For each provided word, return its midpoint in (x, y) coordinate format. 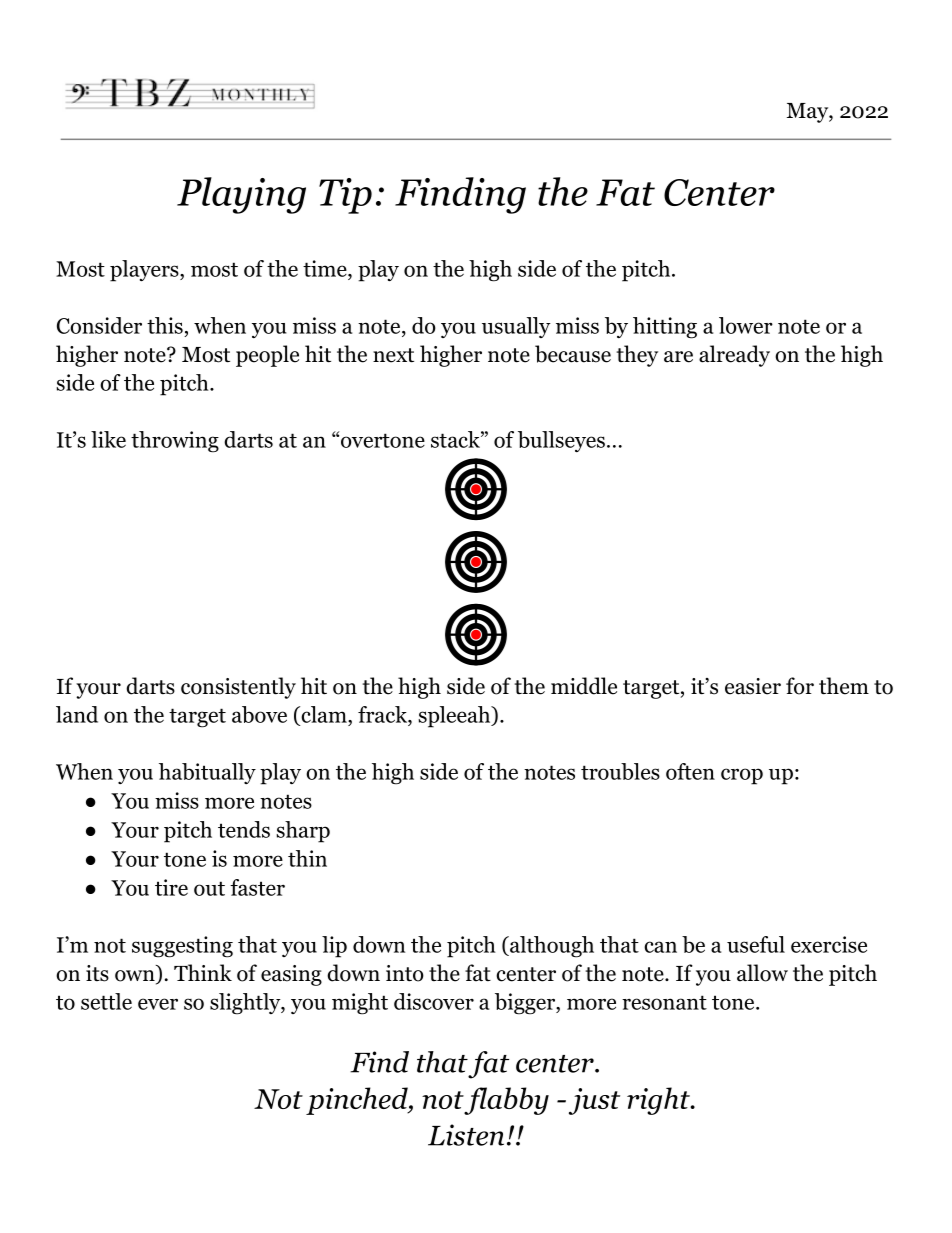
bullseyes (561, 441)
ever (158, 1004)
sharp (303, 832)
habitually (207, 773)
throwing (175, 442)
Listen (466, 1135)
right (659, 1101)
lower (746, 325)
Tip (345, 196)
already (734, 356)
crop (742, 776)
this (165, 325)
